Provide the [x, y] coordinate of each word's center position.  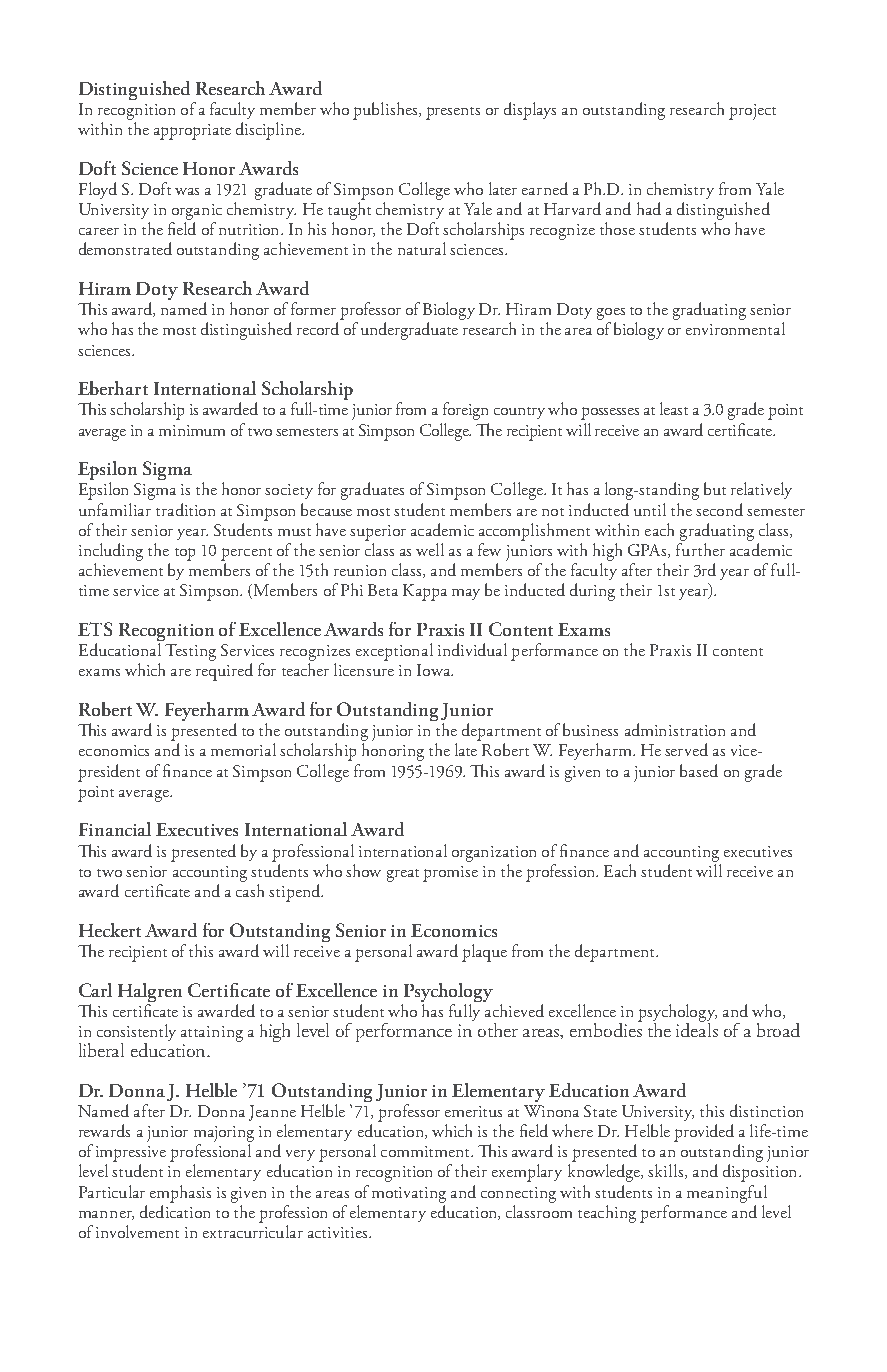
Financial [115, 829]
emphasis [180, 1194]
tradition [185, 509]
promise [450, 874]
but [715, 488]
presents [453, 113]
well [430, 549]
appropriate [192, 132]
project [752, 112]
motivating [409, 1195]
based [699, 770]
